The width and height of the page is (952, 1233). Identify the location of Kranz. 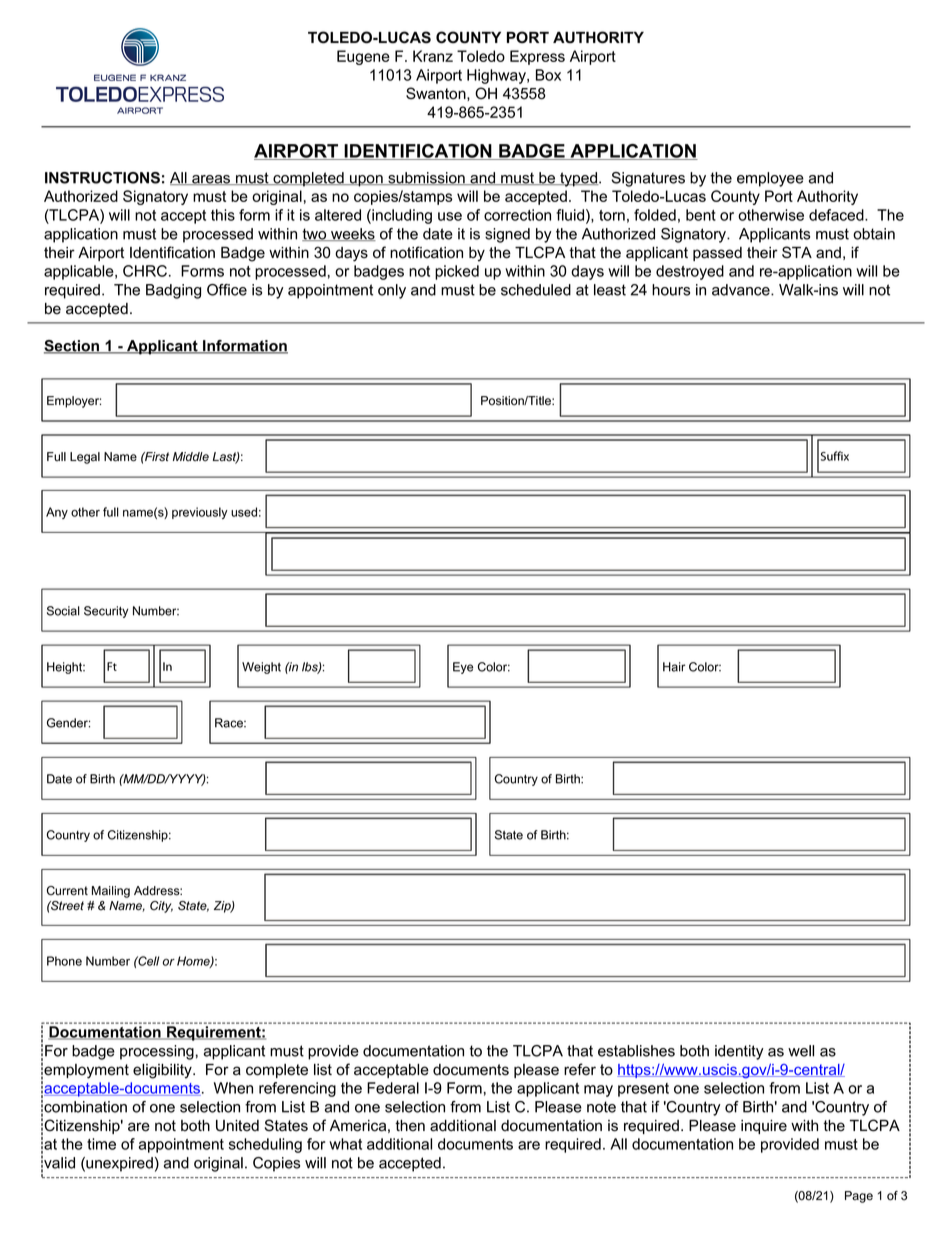
(433, 56).
